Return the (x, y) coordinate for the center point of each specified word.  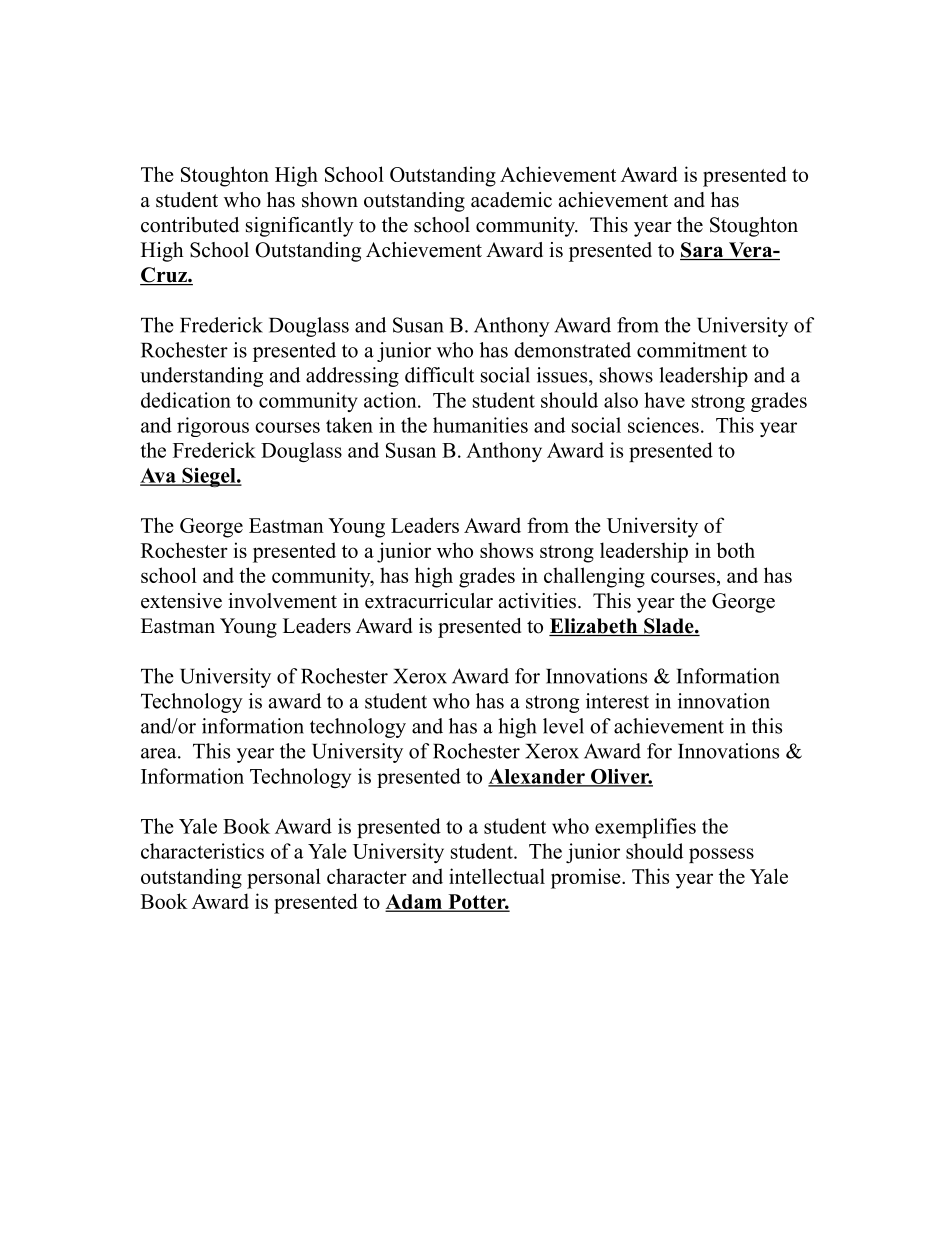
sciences (663, 425)
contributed (190, 225)
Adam (415, 902)
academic (511, 200)
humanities (480, 425)
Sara (703, 251)
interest (617, 701)
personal (284, 878)
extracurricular (429, 601)
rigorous (213, 427)
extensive (181, 601)
